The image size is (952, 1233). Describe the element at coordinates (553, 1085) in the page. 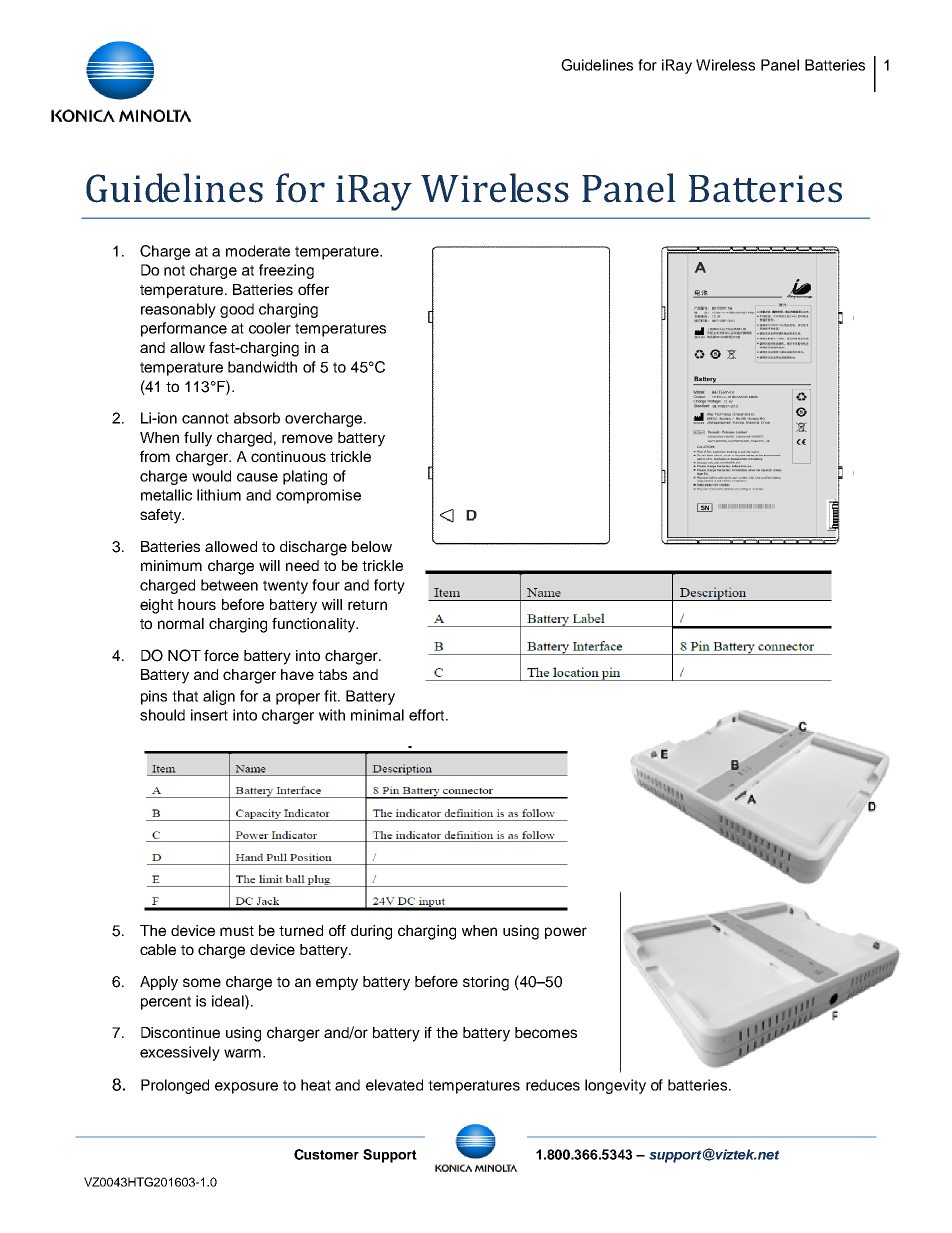

I see `reduces` at that location.
